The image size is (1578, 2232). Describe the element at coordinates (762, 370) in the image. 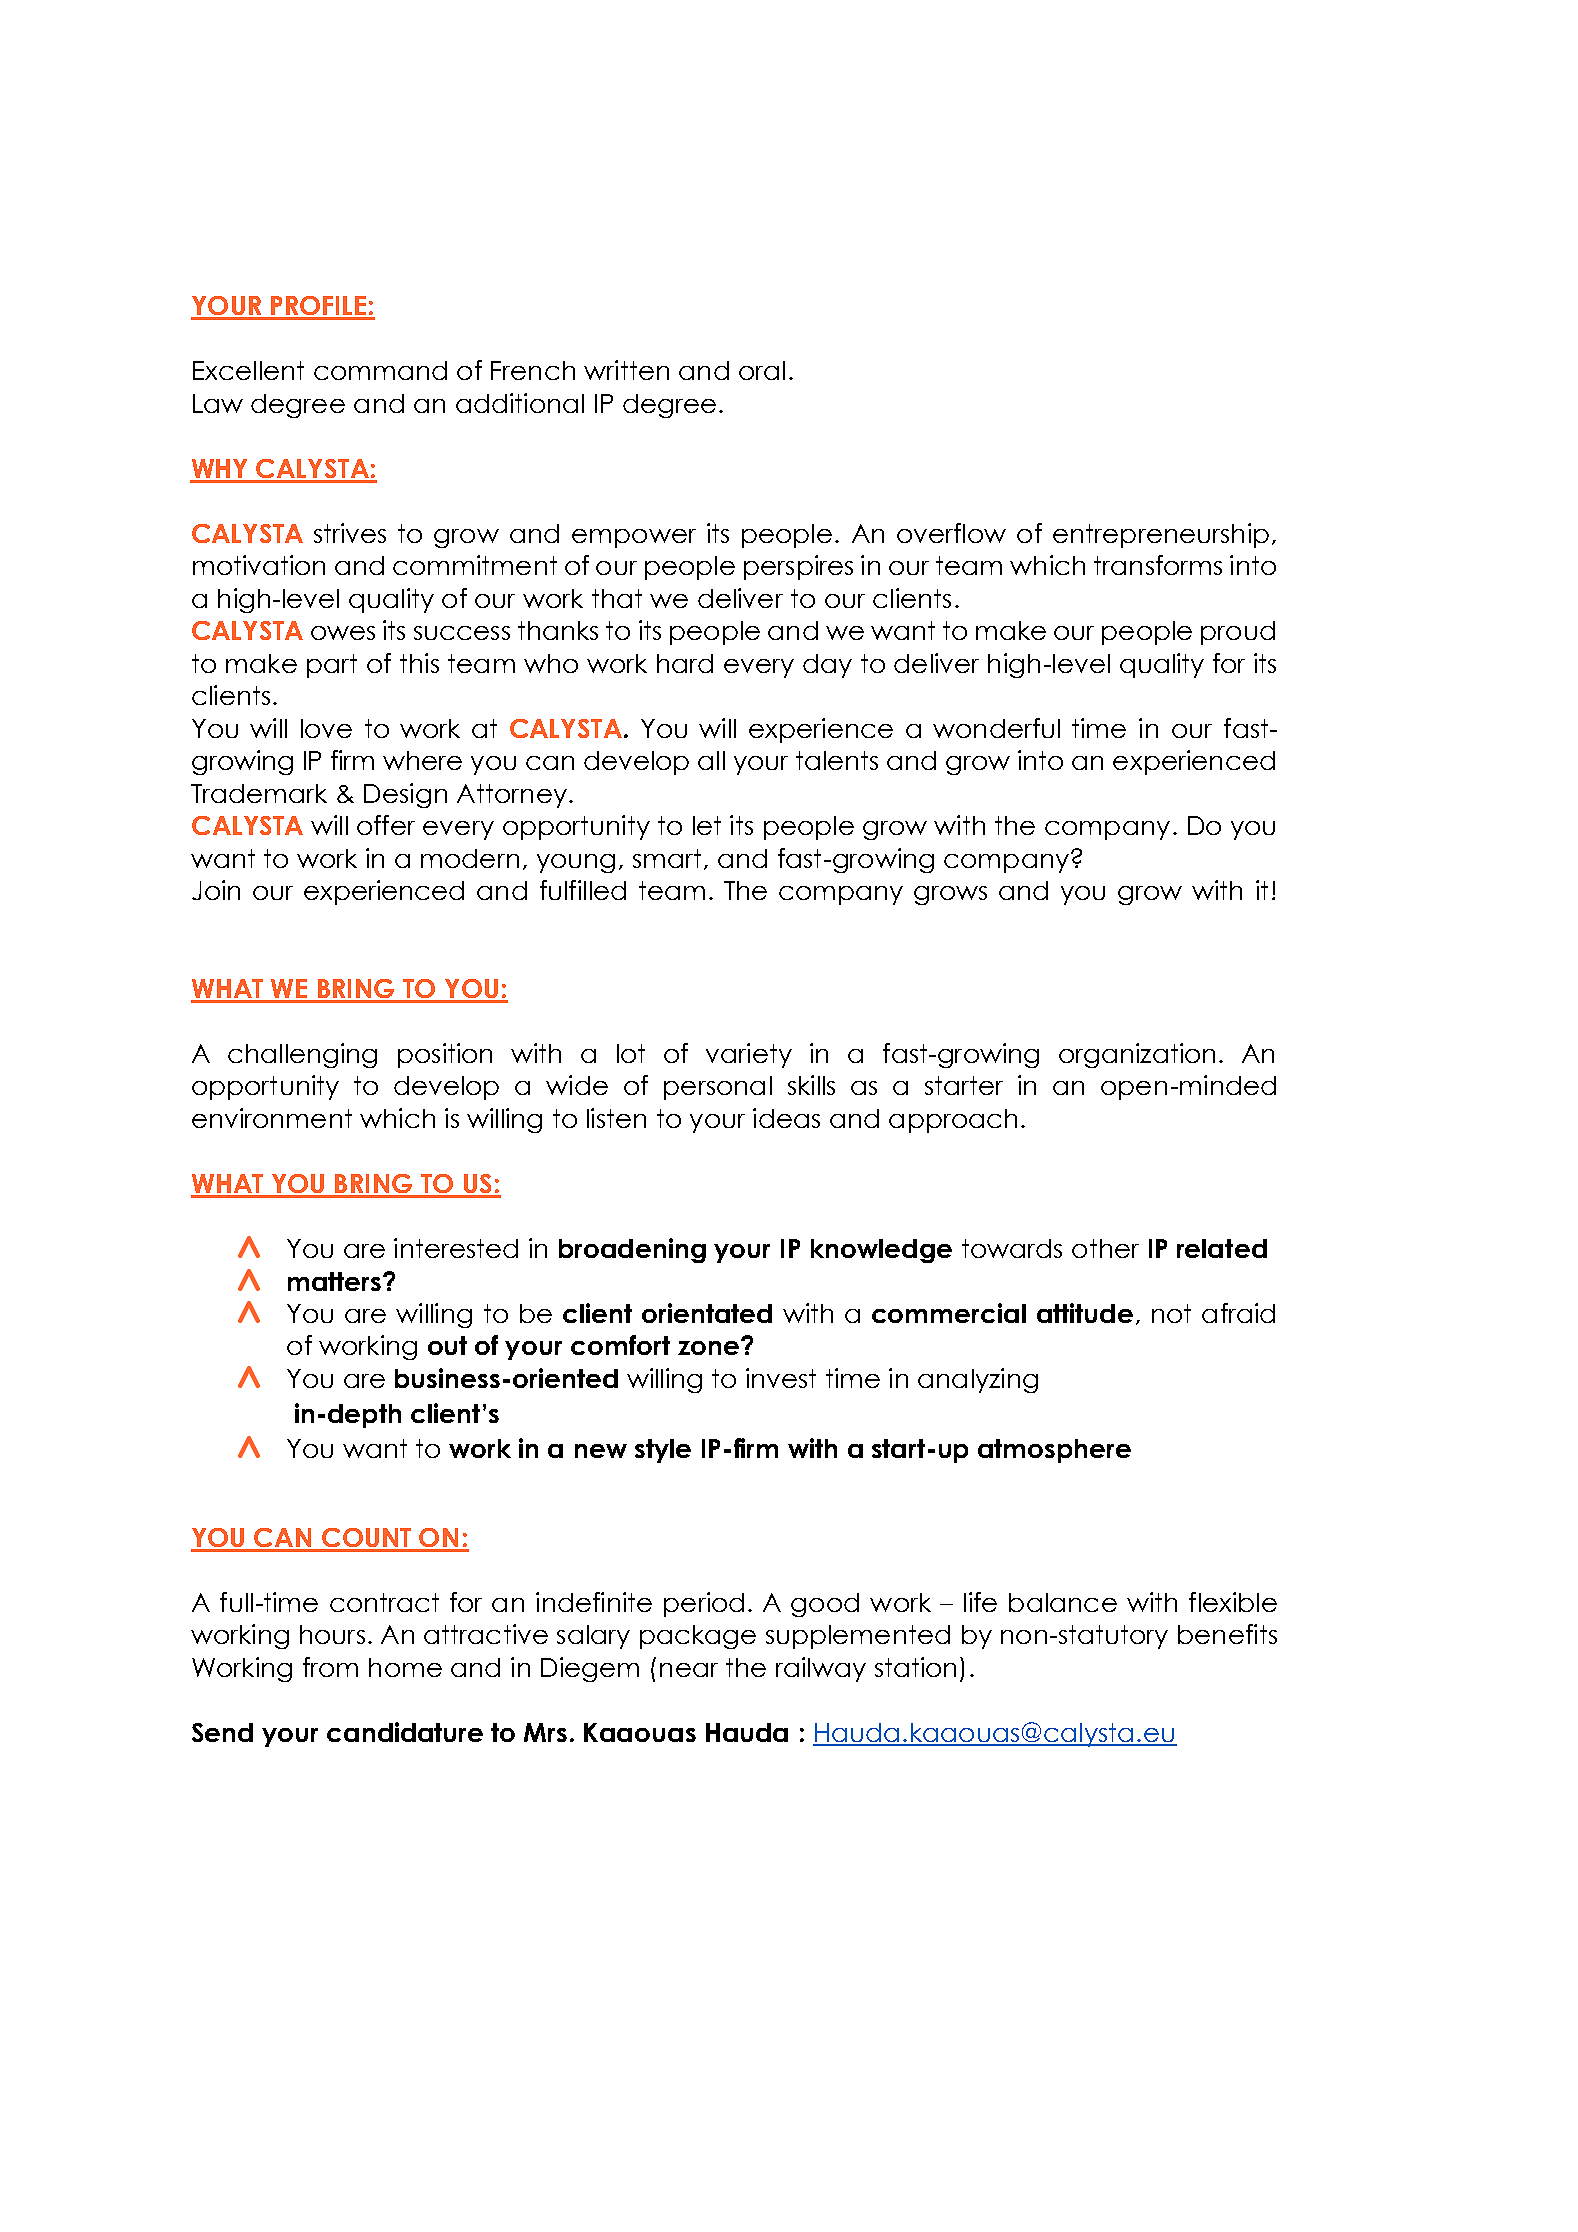

I see `oral` at that location.
